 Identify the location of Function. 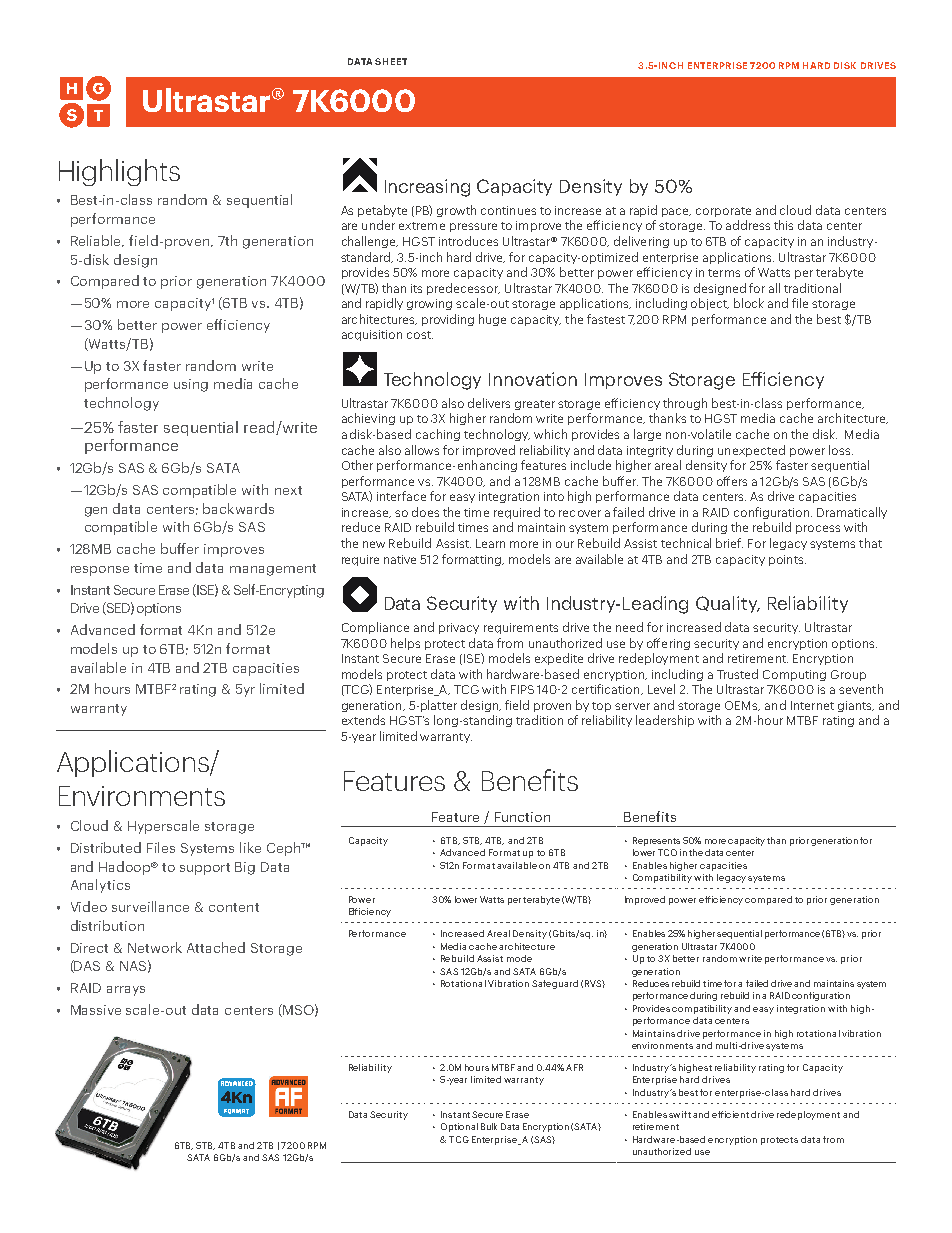
(522, 817).
